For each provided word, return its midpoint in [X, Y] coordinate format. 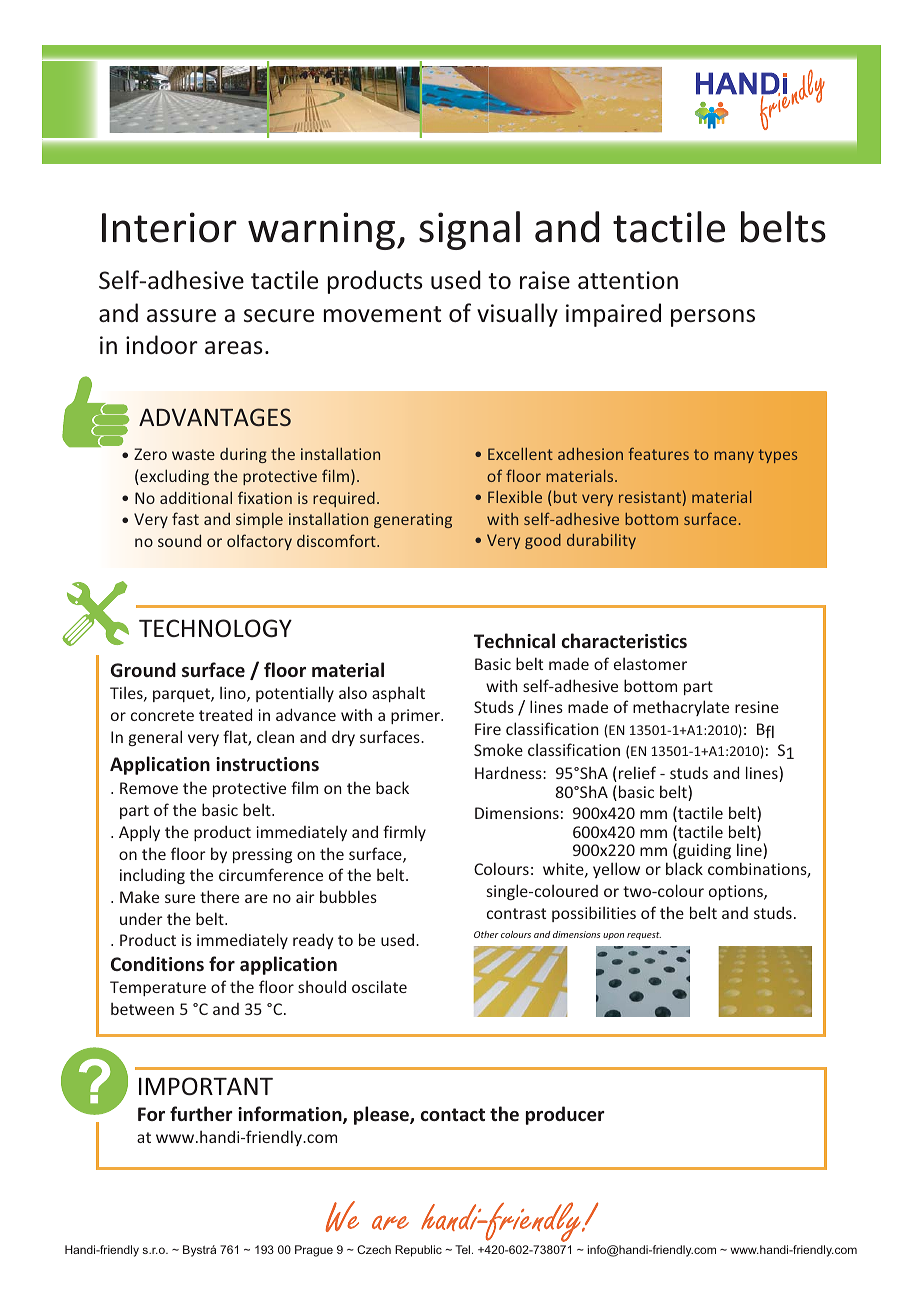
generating [413, 520]
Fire [488, 729]
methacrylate [681, 708]
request [644, 936]
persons [713, 318]
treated [225, 714]
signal [469, 230]
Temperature [158, 988]
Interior [169, 227]
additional [196, 497]
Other [486, 934]
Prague [314, 1251]
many [734, 457]
